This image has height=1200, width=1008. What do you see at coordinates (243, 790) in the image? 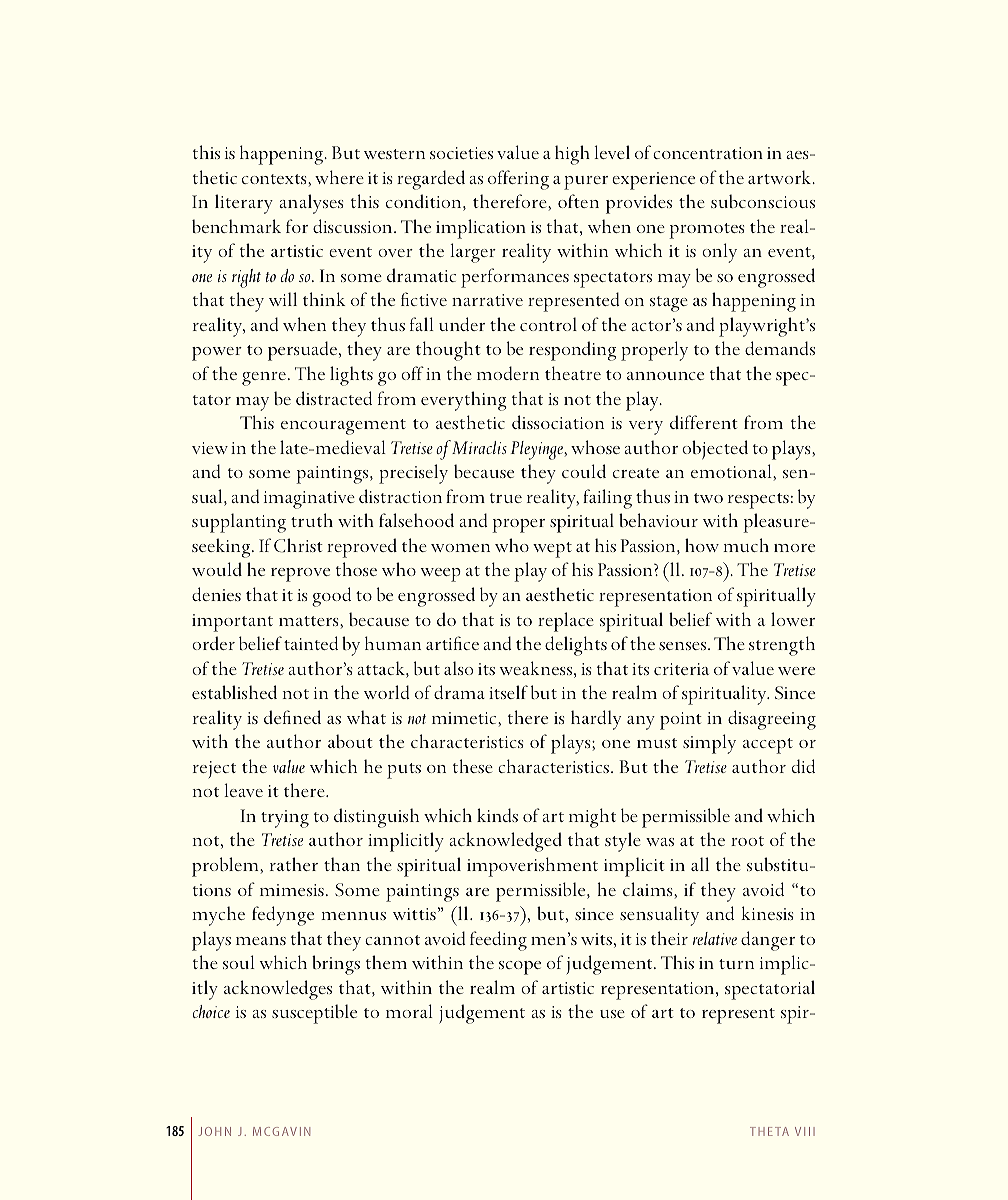
I see `leave` at bounding box center [243, 790].
